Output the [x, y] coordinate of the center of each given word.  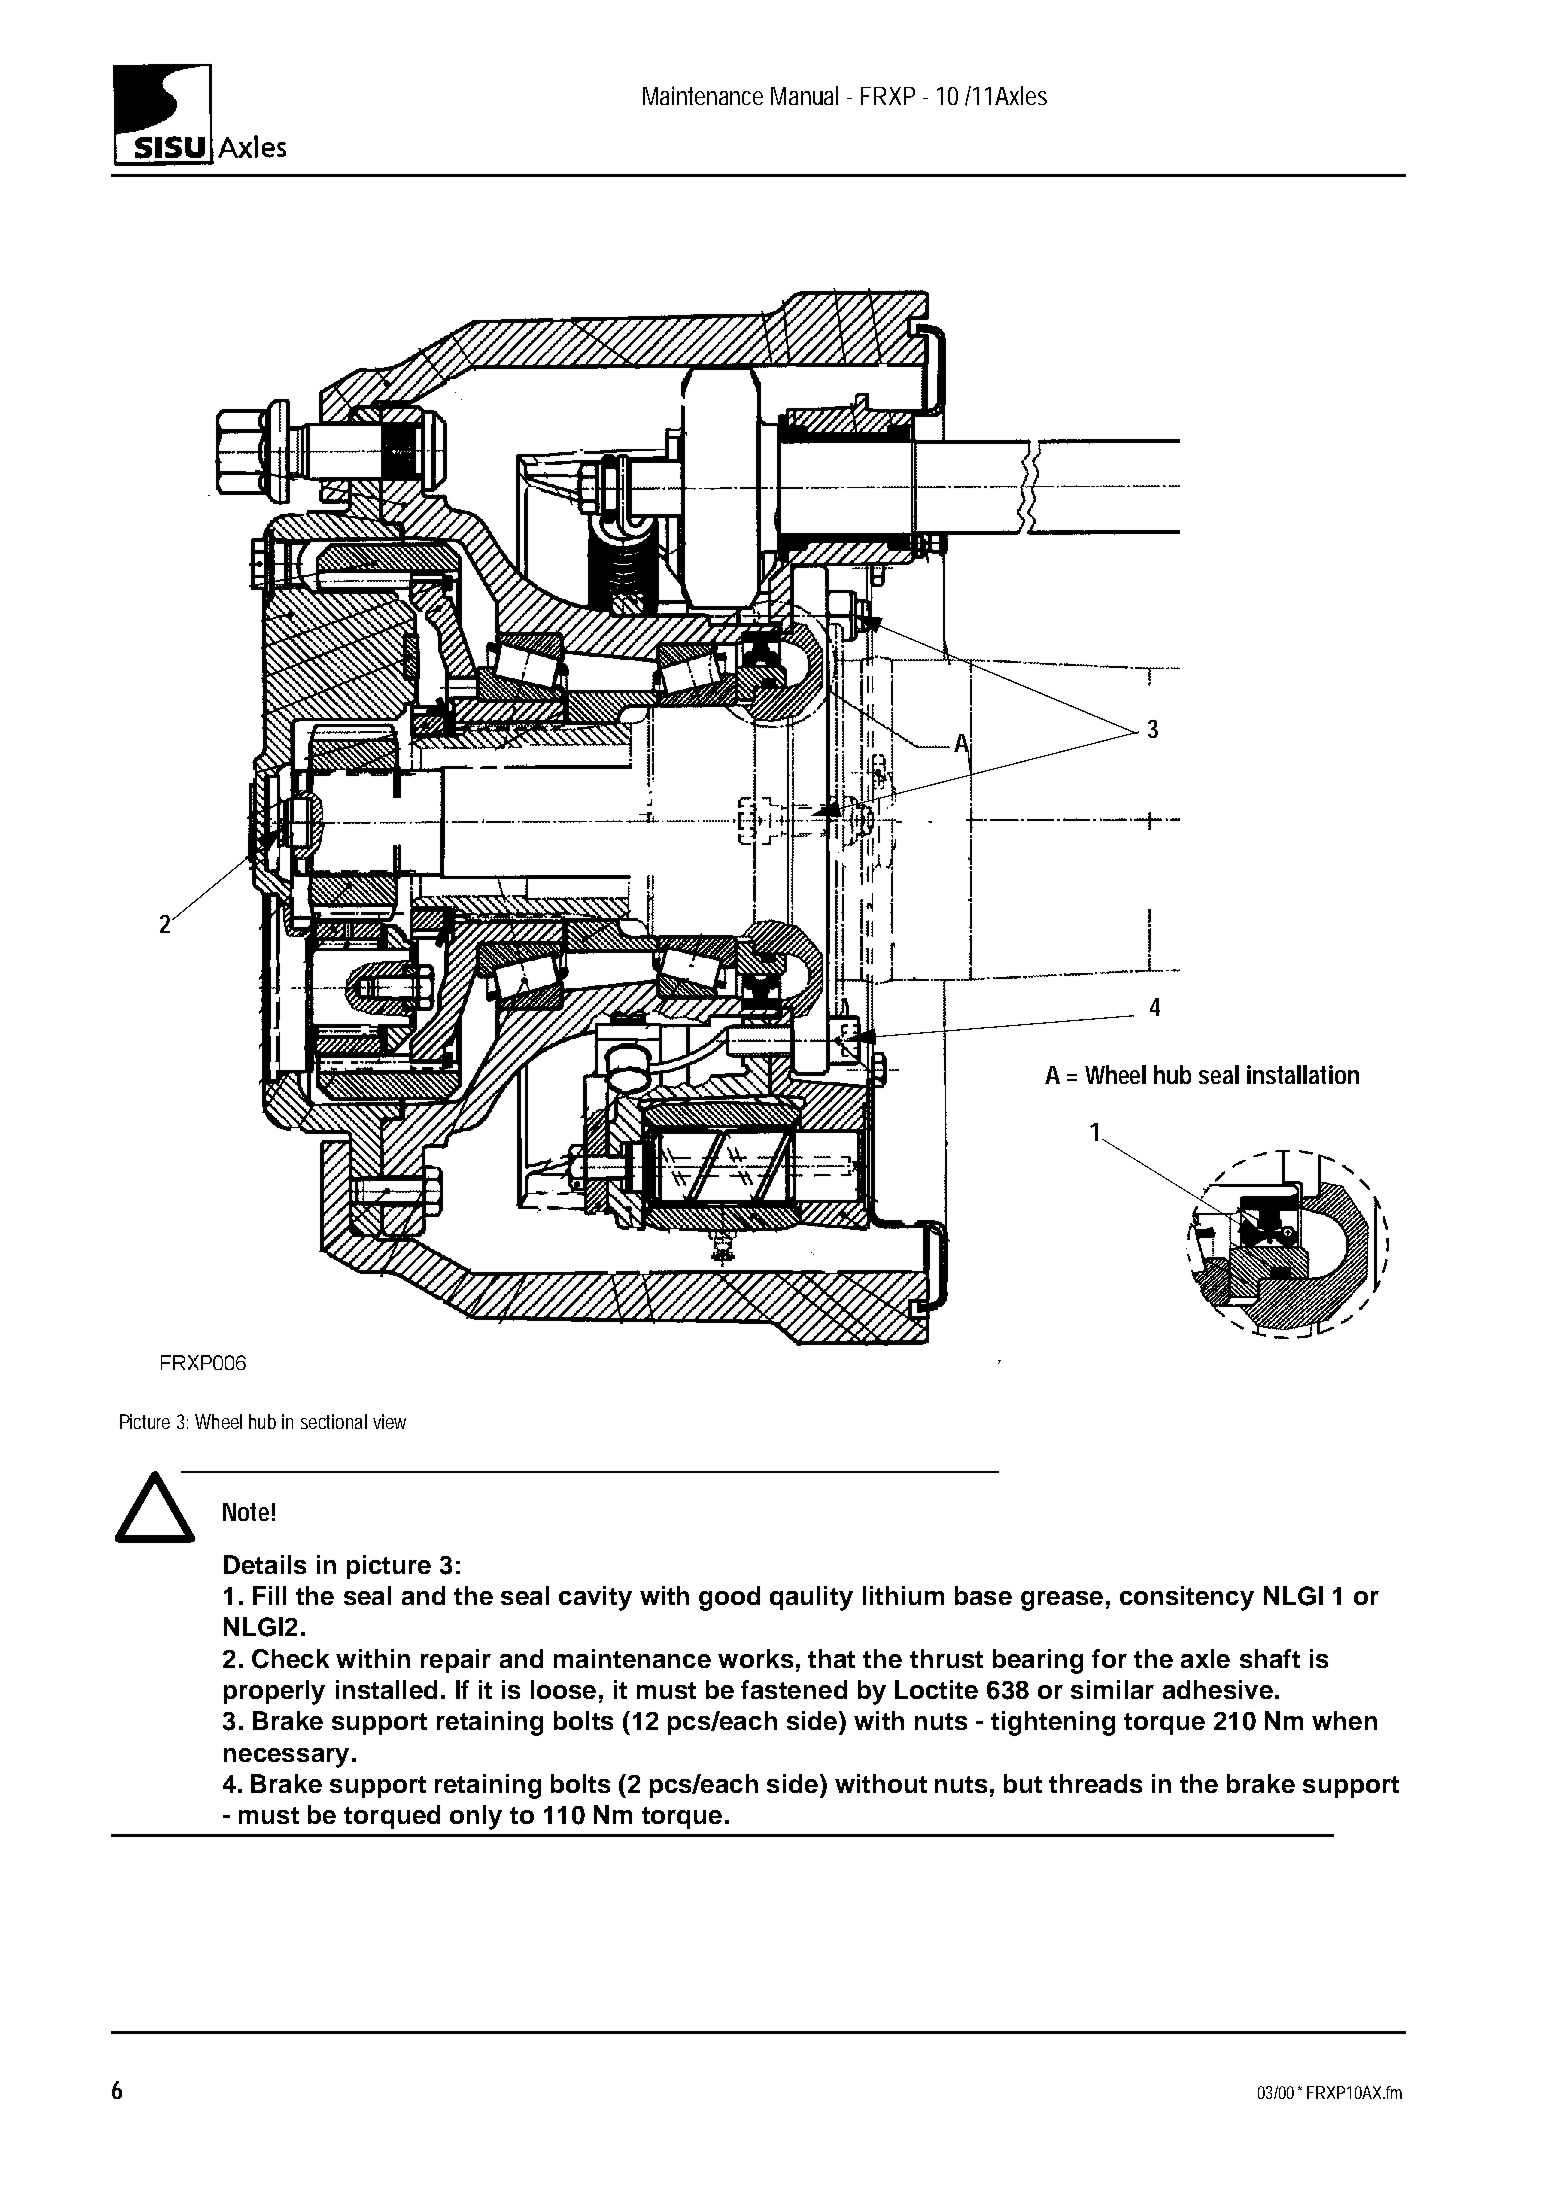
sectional [334, 1421]
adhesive [1218, 1689]
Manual [804, 95]
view [389, 1421]
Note [246, 1512]
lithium [903, 1595]
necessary [286, 1758]
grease [1062, 1601]
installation [1303, 1074]
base [983, 1595]
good [729, 1598]
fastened [794, 1689]
